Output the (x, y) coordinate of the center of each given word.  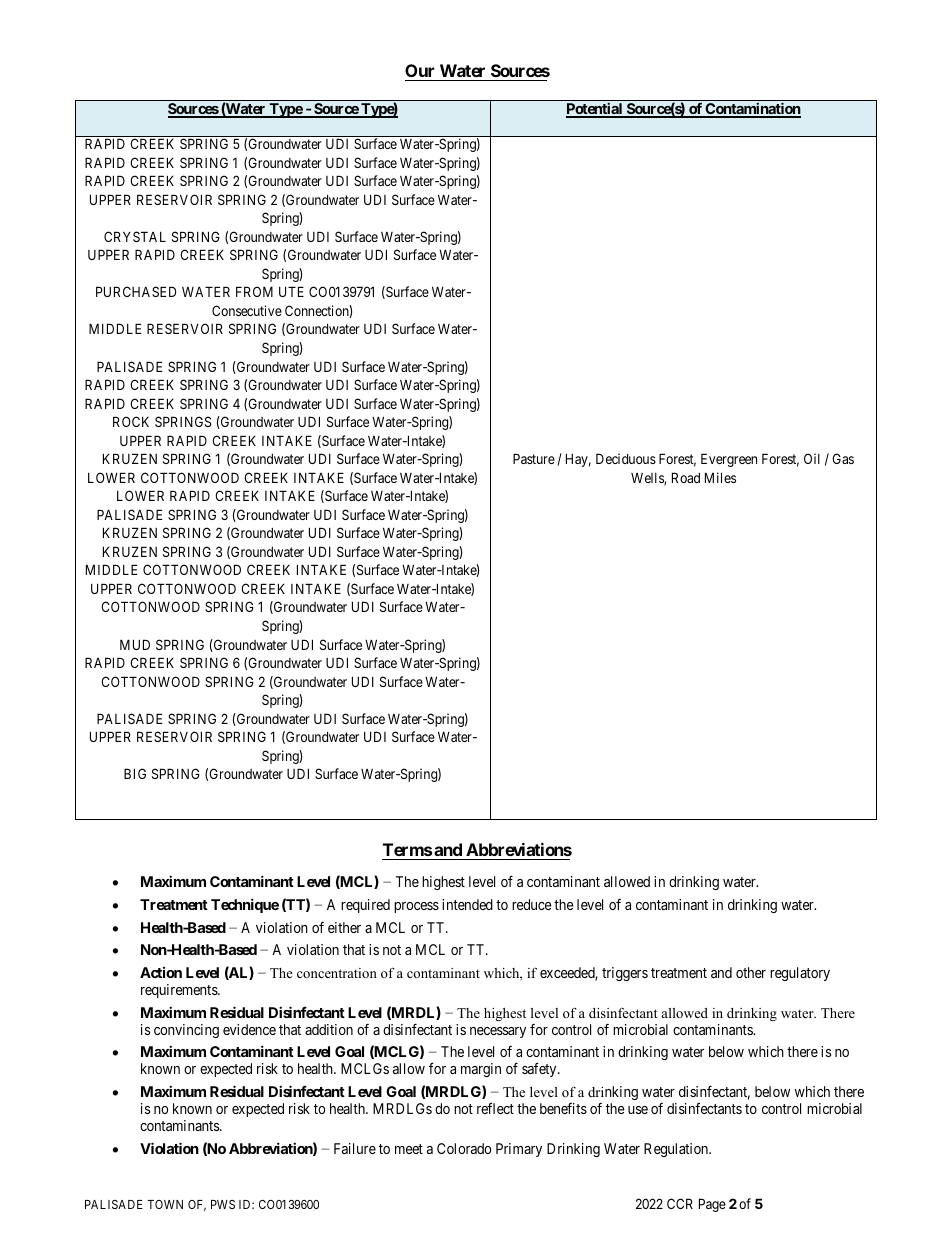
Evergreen (729, 460)
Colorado (464, 1148)
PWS (223, 1204)
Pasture (534, 458)
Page (712, 1205)
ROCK (131, 421)
